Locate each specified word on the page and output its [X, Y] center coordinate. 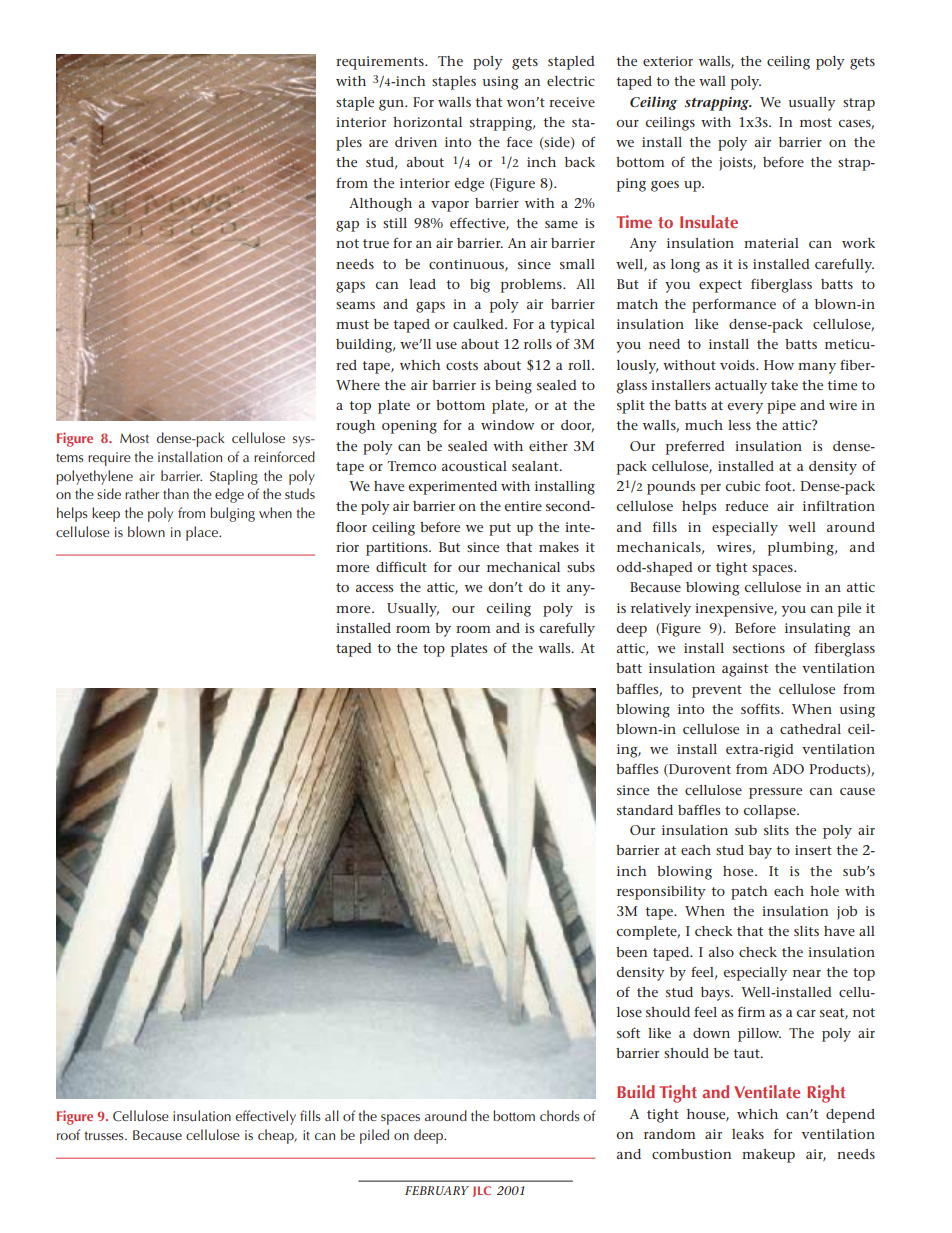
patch [749, 893]
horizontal [427, 122]
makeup [768, 1156]
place [203, 533]
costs [462, 365]
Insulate [709, 221]
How [779, 365]
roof [68, 1134]
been [632, 952]
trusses [105, 1135]
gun [393, 105]
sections [759, 648]
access [374, 588]
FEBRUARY [437, 1190]
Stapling [234, 477]
